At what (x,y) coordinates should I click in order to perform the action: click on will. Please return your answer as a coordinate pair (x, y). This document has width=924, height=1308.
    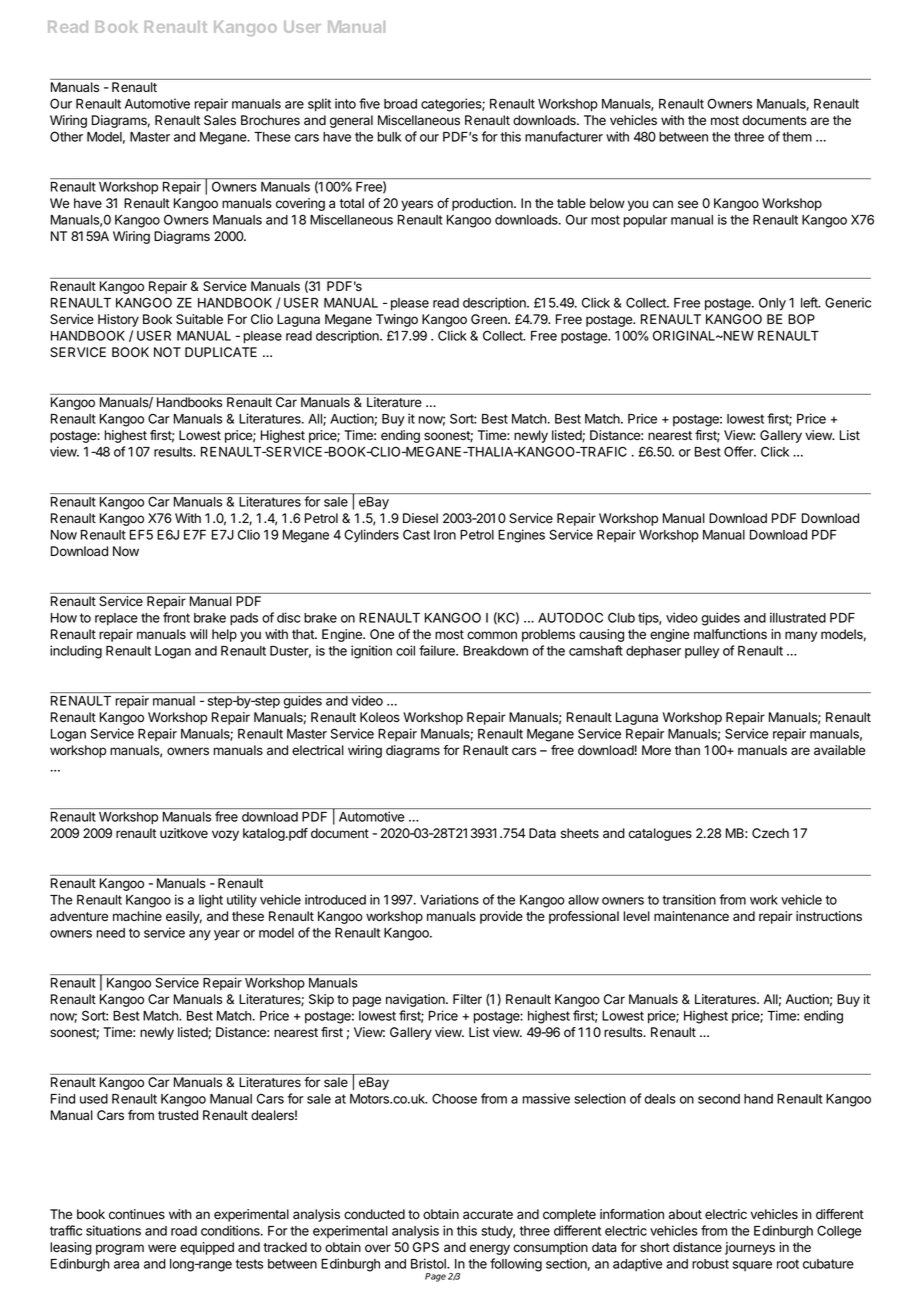
    Looking at the image, I should click on (198, 634).
